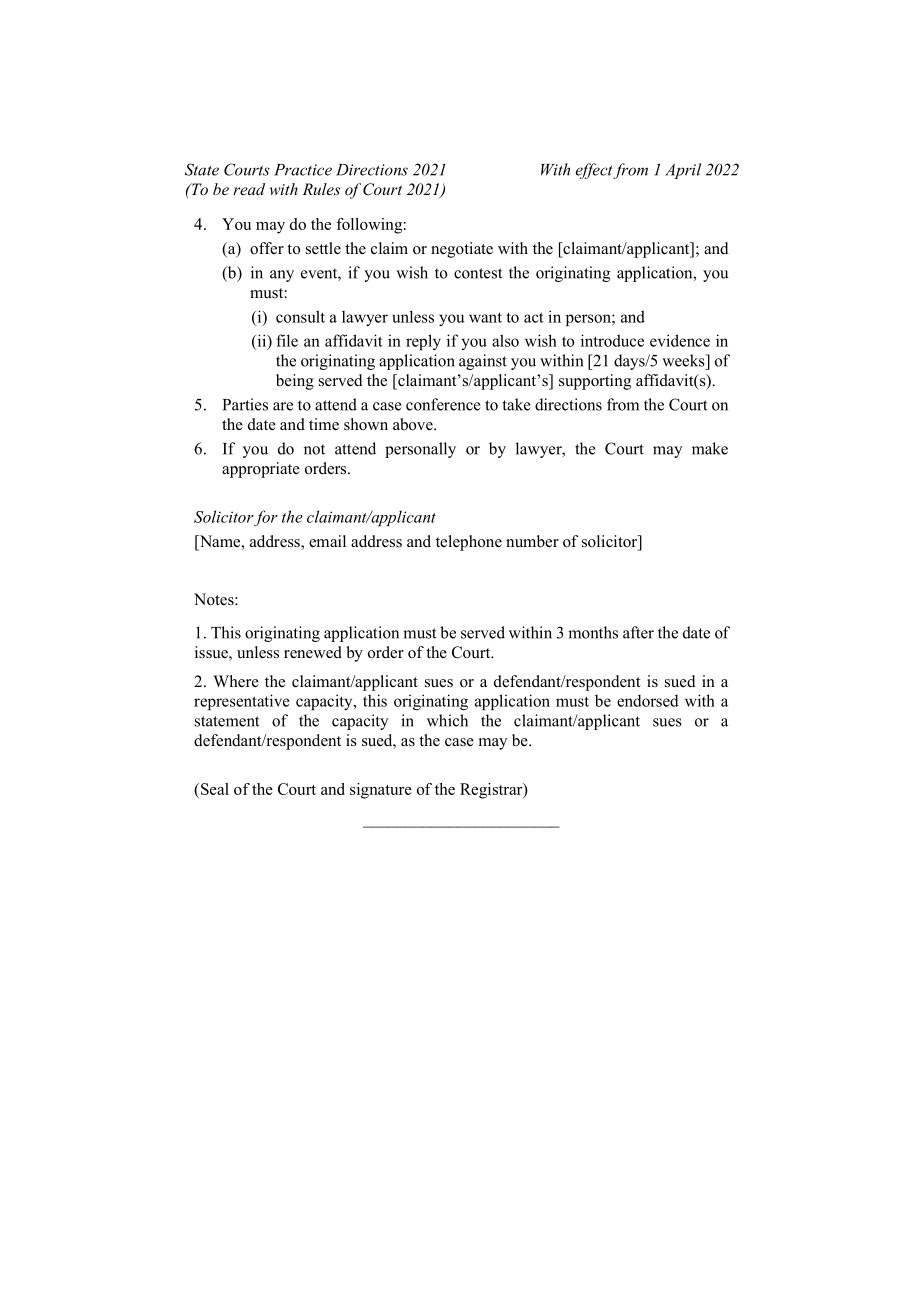  I want to click on after, so click(638, 632).
